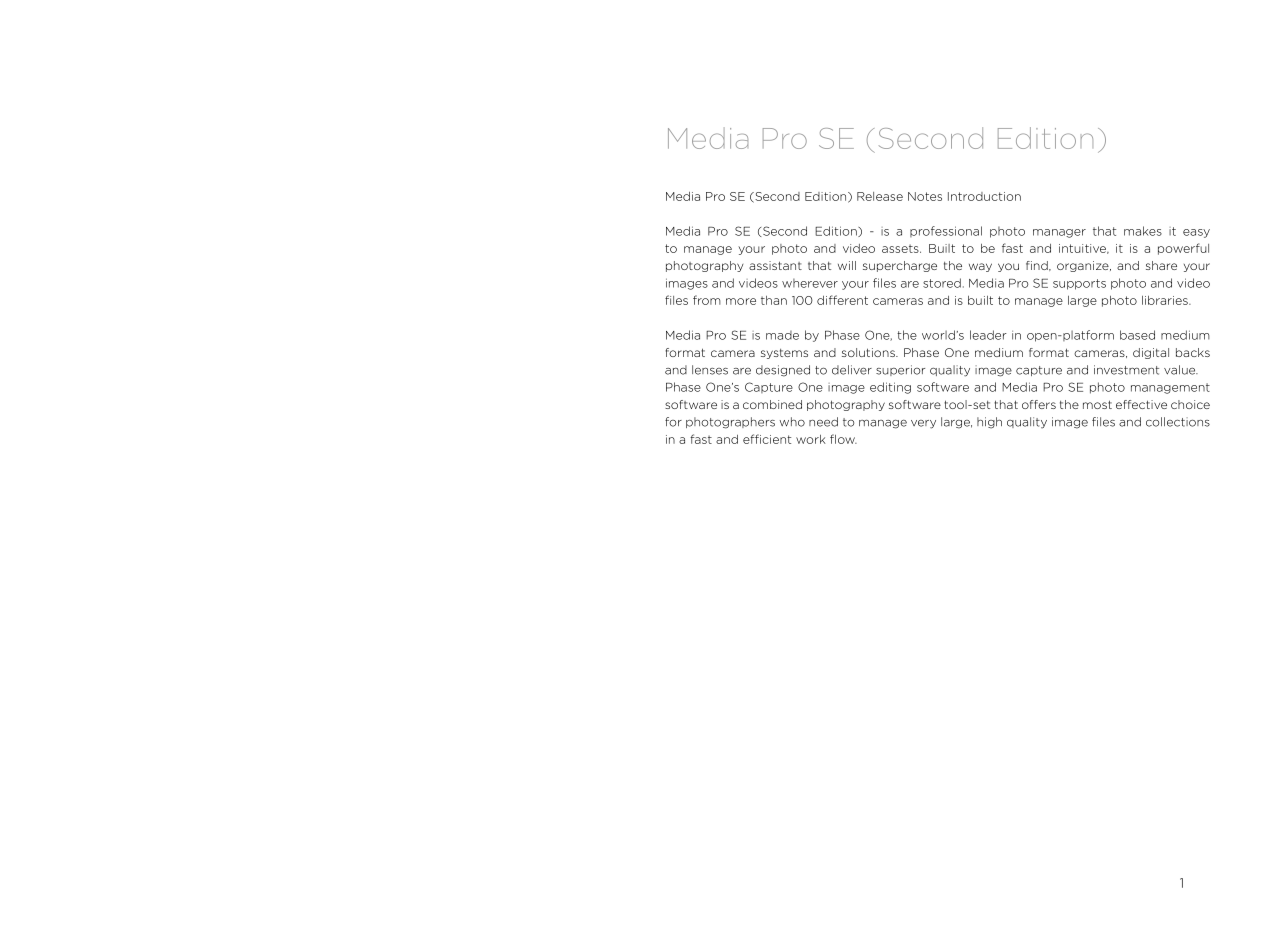 The width and height of the screenshot is (1270, 952). Describe the element at coordinates (741, 301) in the screenshot. I see `more` at that location.
